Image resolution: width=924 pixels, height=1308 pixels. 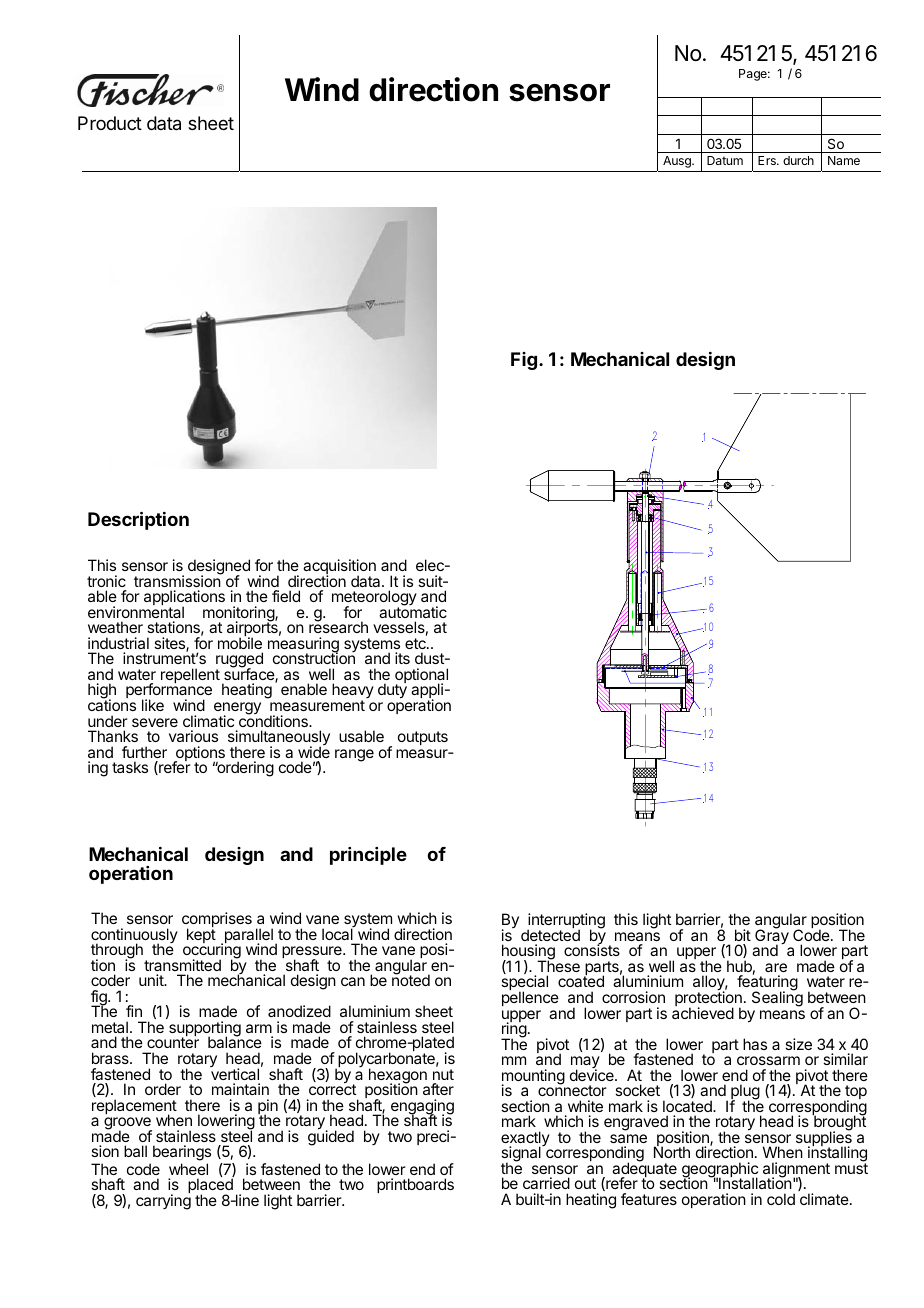 What do you see at coordinates (768, 160) in the page?
I see `Ers` at bounding box center [768, 160].
